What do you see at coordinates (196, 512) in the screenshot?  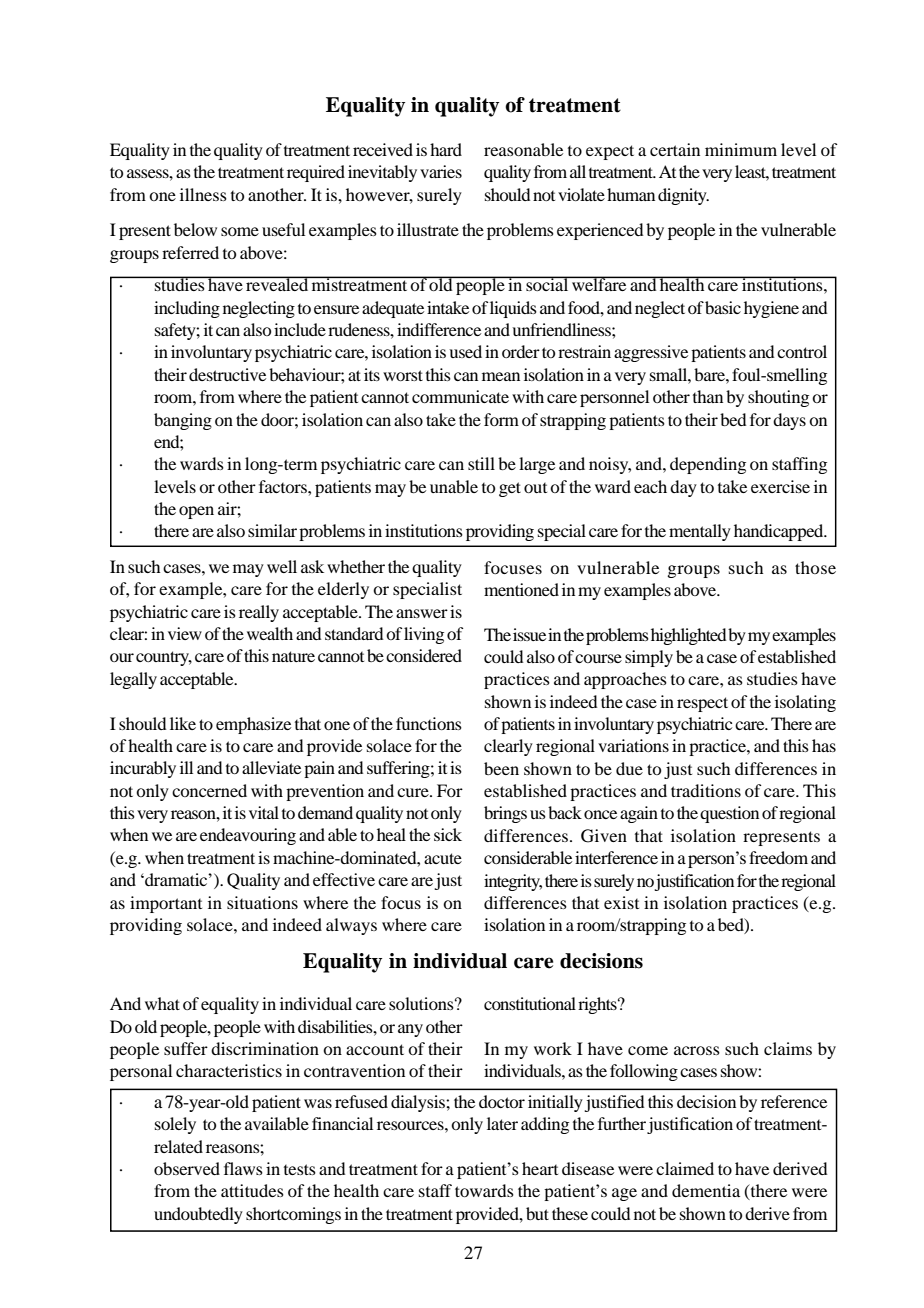 I see `open` at bounding box center [196, 512].
